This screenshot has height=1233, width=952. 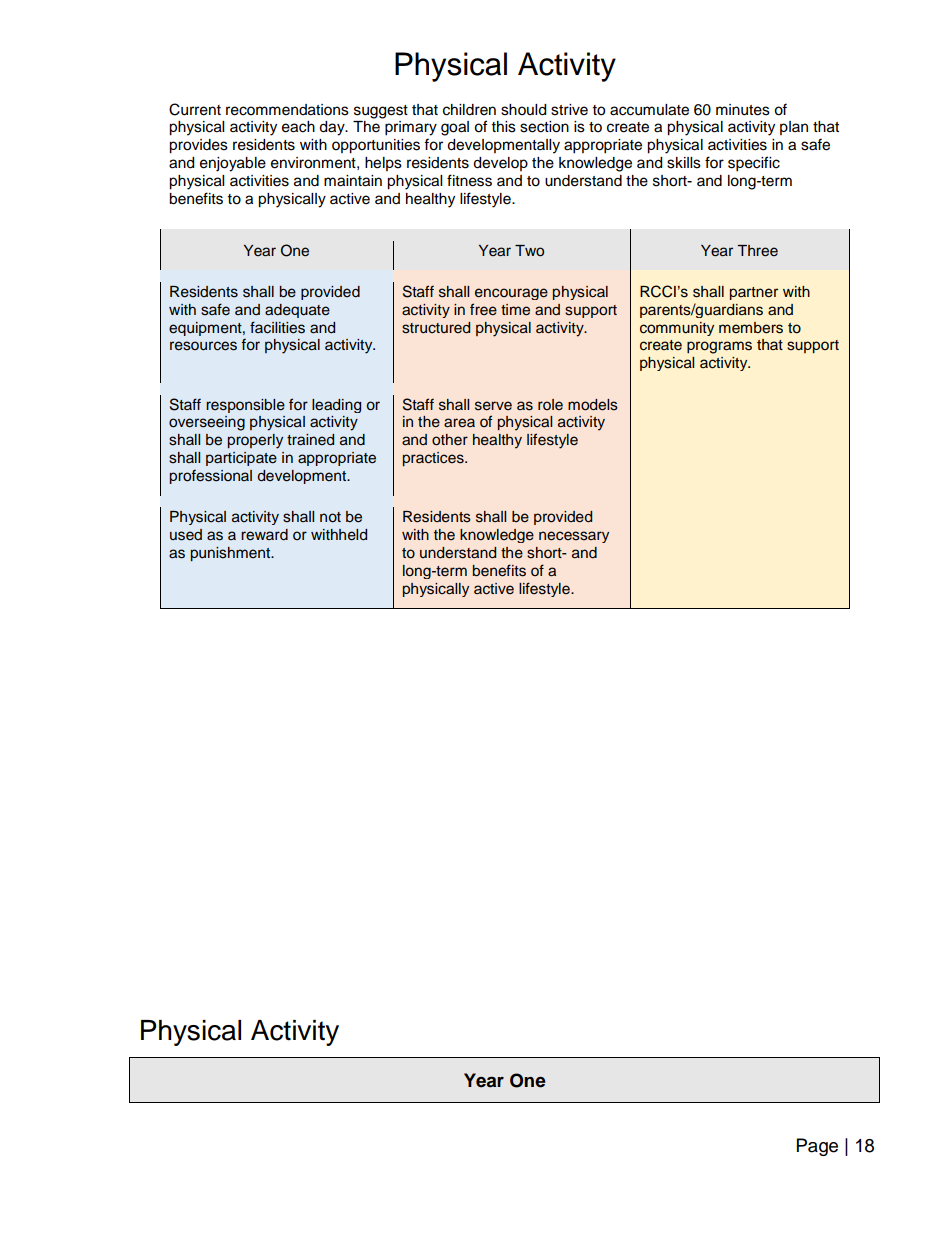 What do you see at coordinates (231, 554) in the screenshot?
I see `punishment` at bounding box center [231, 554].
